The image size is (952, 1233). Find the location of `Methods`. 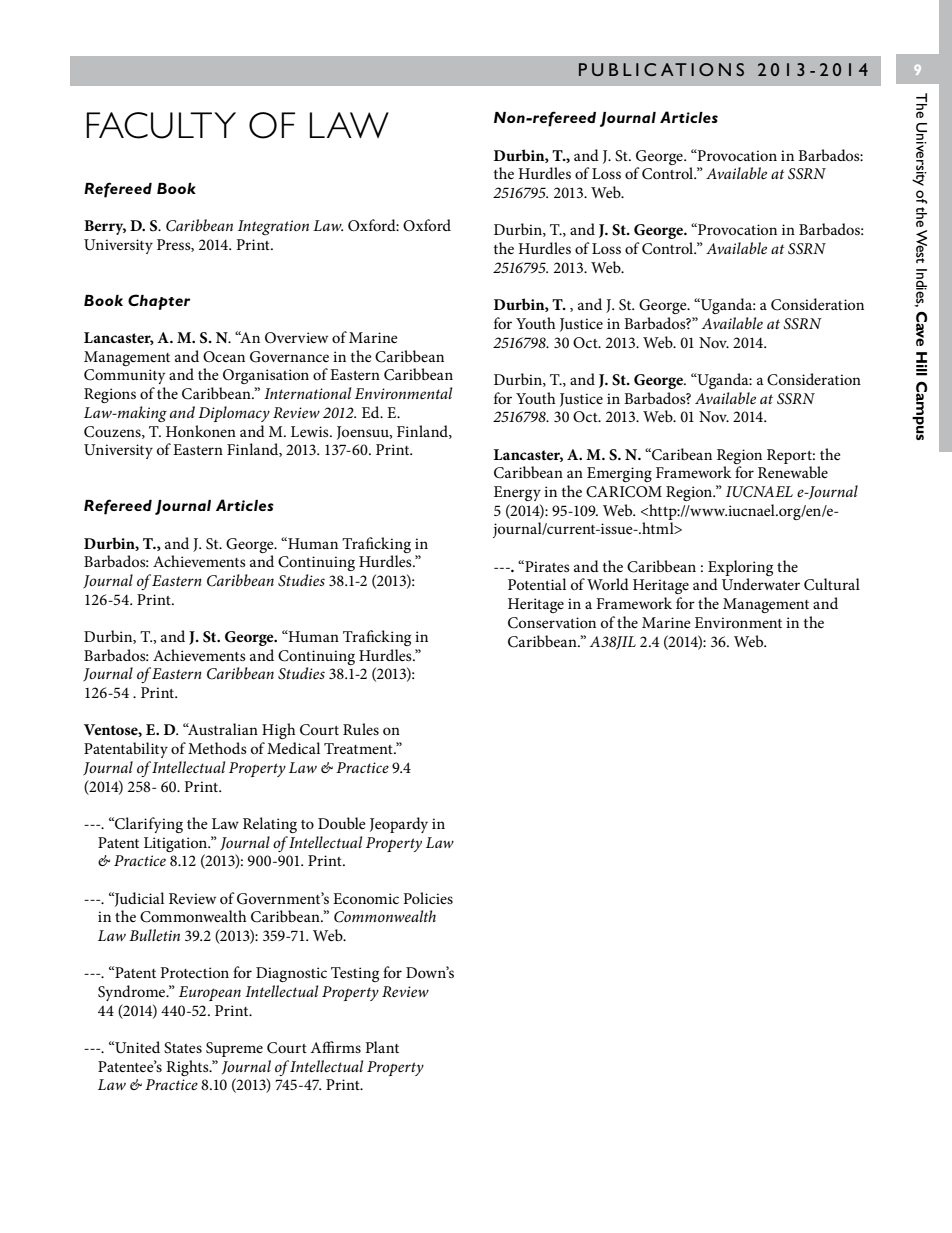

Methods is located at coordinates (217, 748).
